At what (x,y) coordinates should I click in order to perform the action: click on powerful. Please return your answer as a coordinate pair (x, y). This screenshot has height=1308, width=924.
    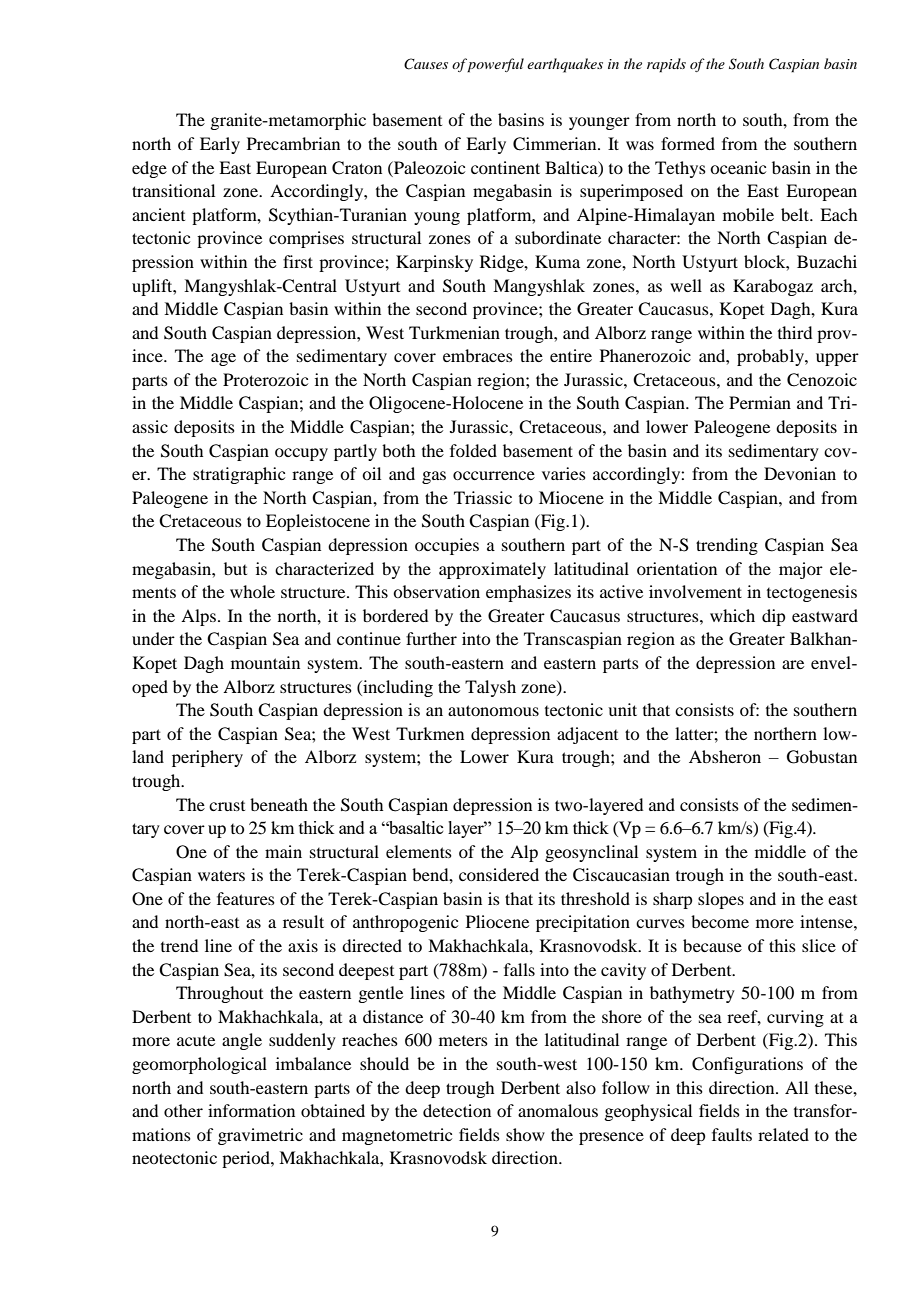
    Looking at the image, I should click on (495, 65).
